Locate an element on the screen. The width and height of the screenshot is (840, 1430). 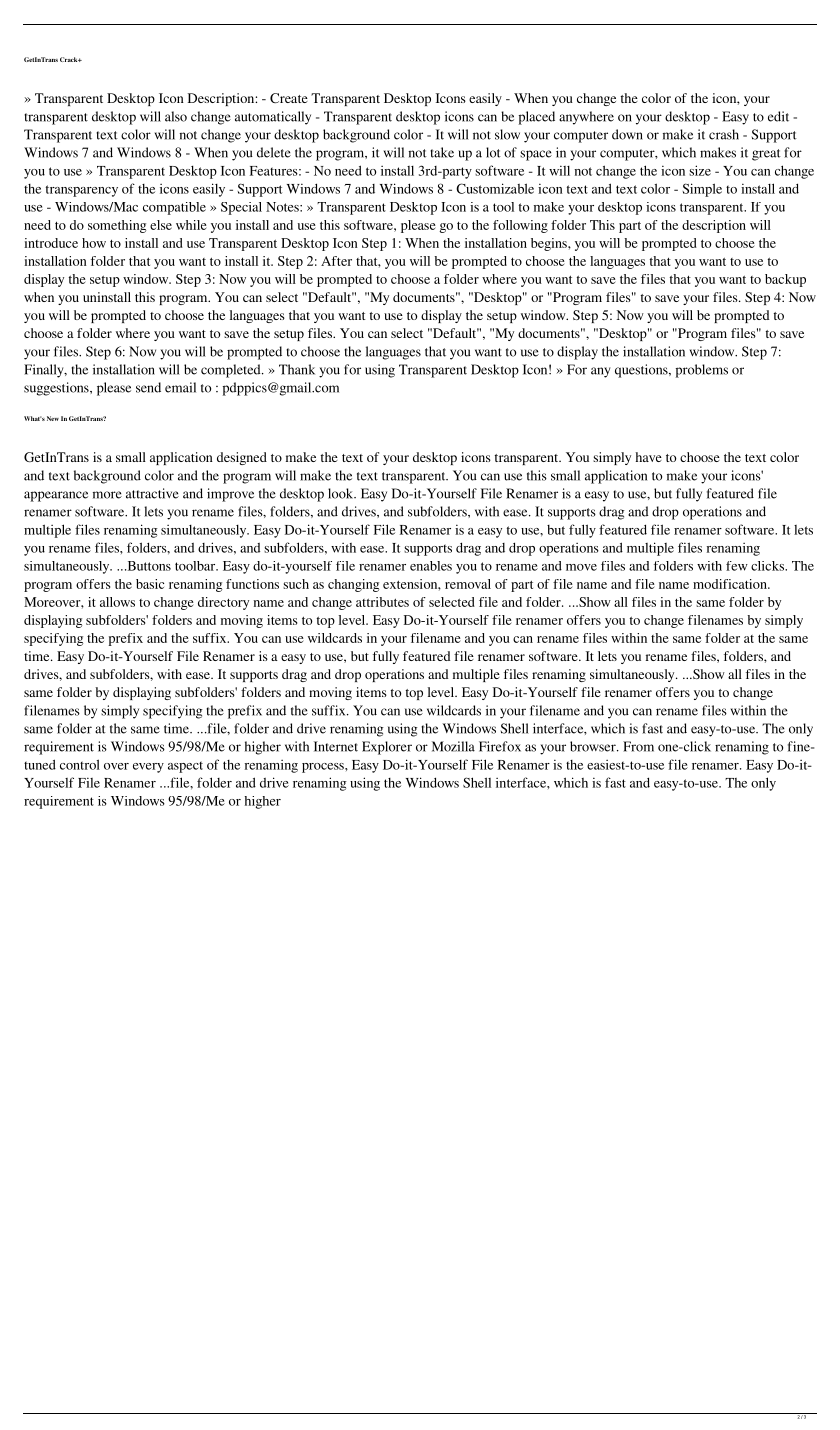
From is located at coordinates (638, 746).
